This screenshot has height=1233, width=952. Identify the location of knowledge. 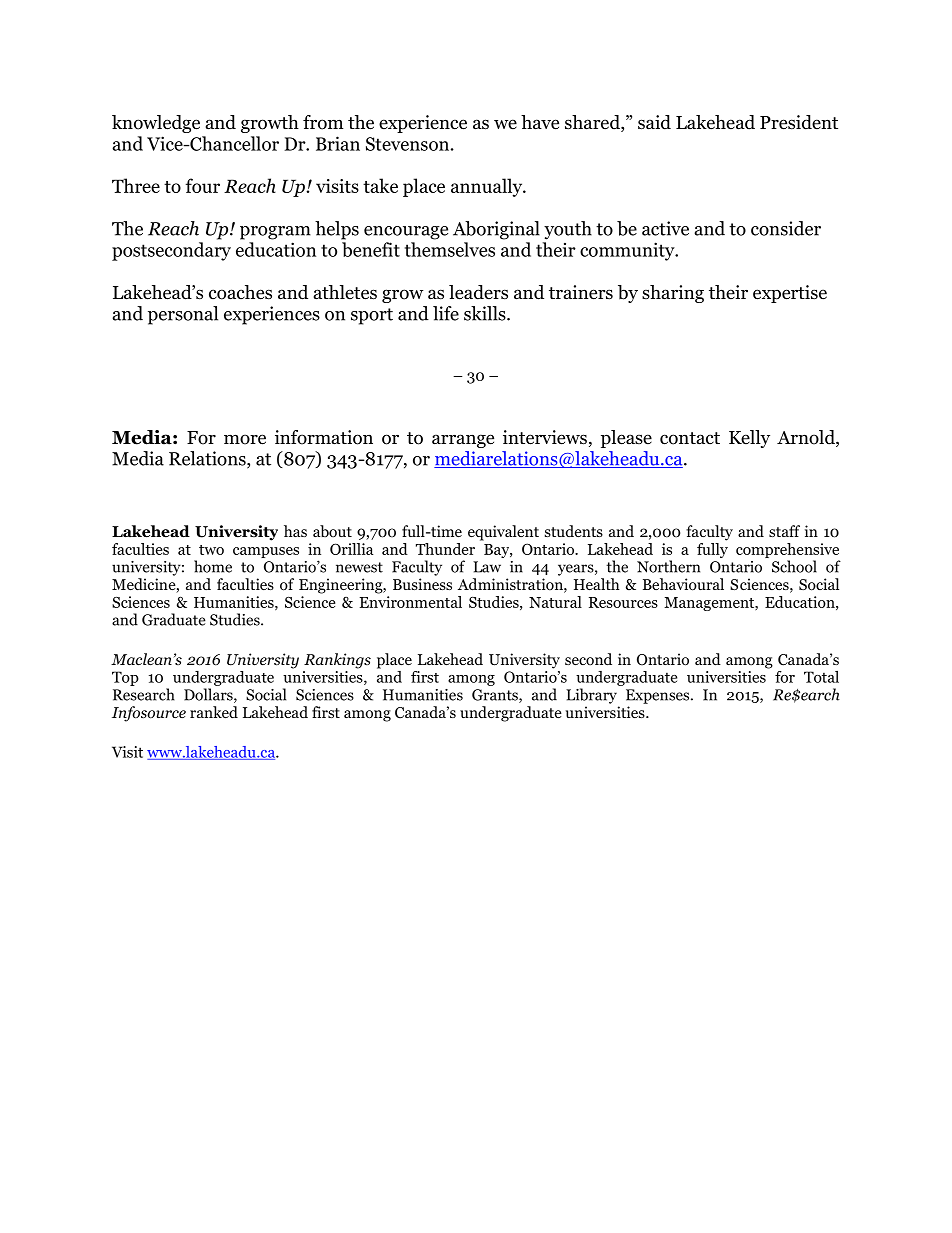
(156, 124).
